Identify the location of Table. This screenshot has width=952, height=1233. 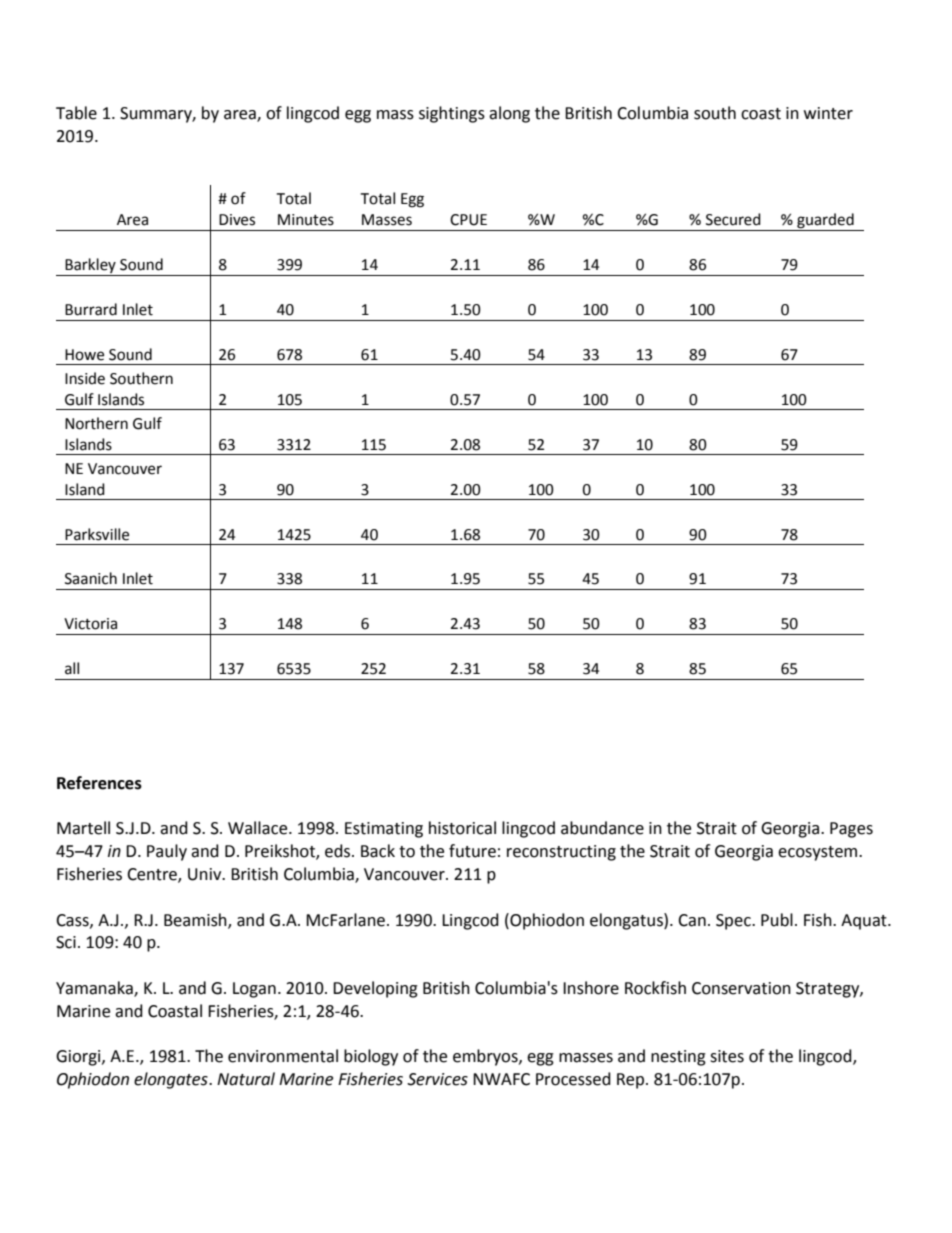
(76, 113).
